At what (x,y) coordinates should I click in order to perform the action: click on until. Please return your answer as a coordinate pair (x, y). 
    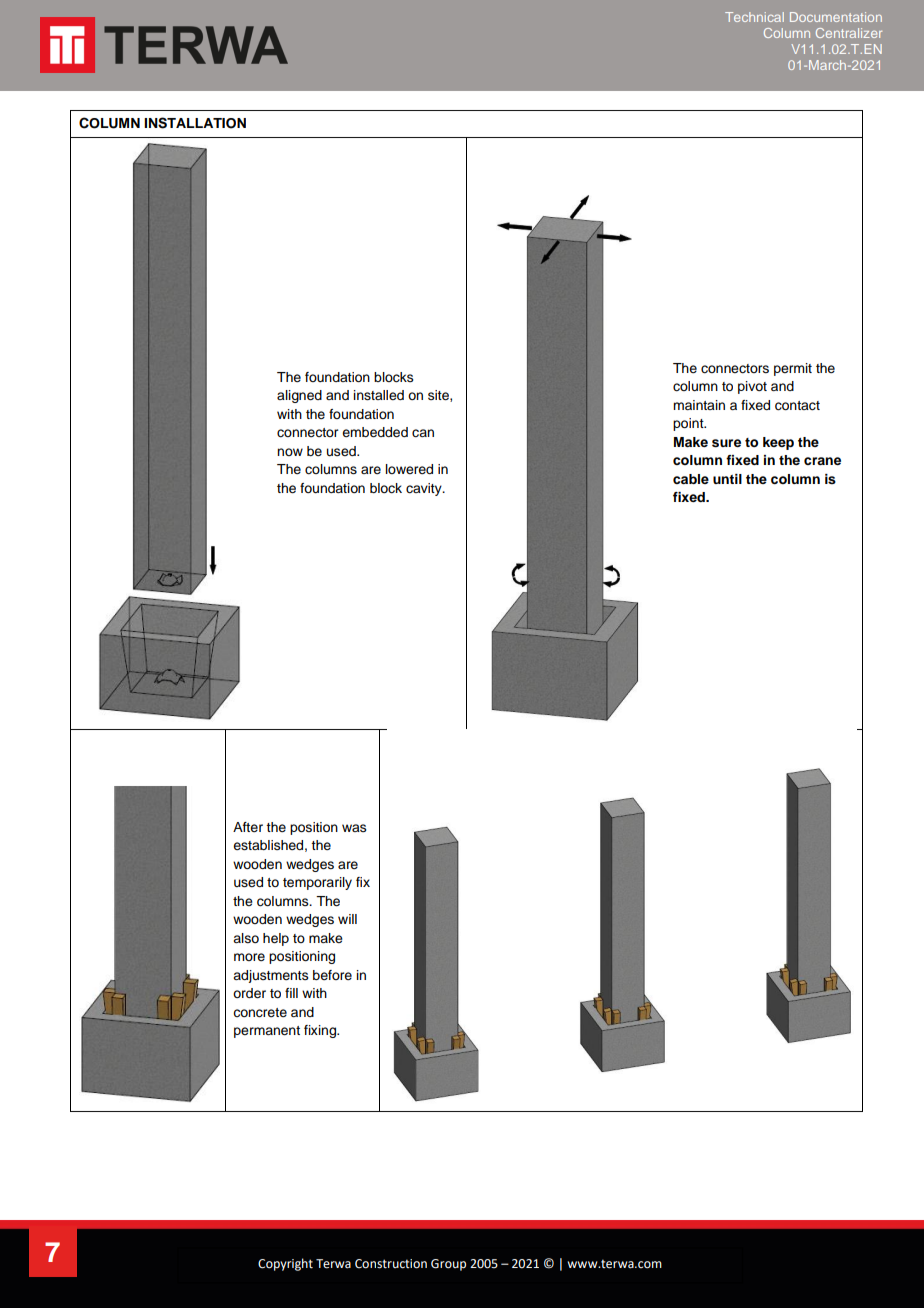
    Looking at the image, I should click on (727, 479).
